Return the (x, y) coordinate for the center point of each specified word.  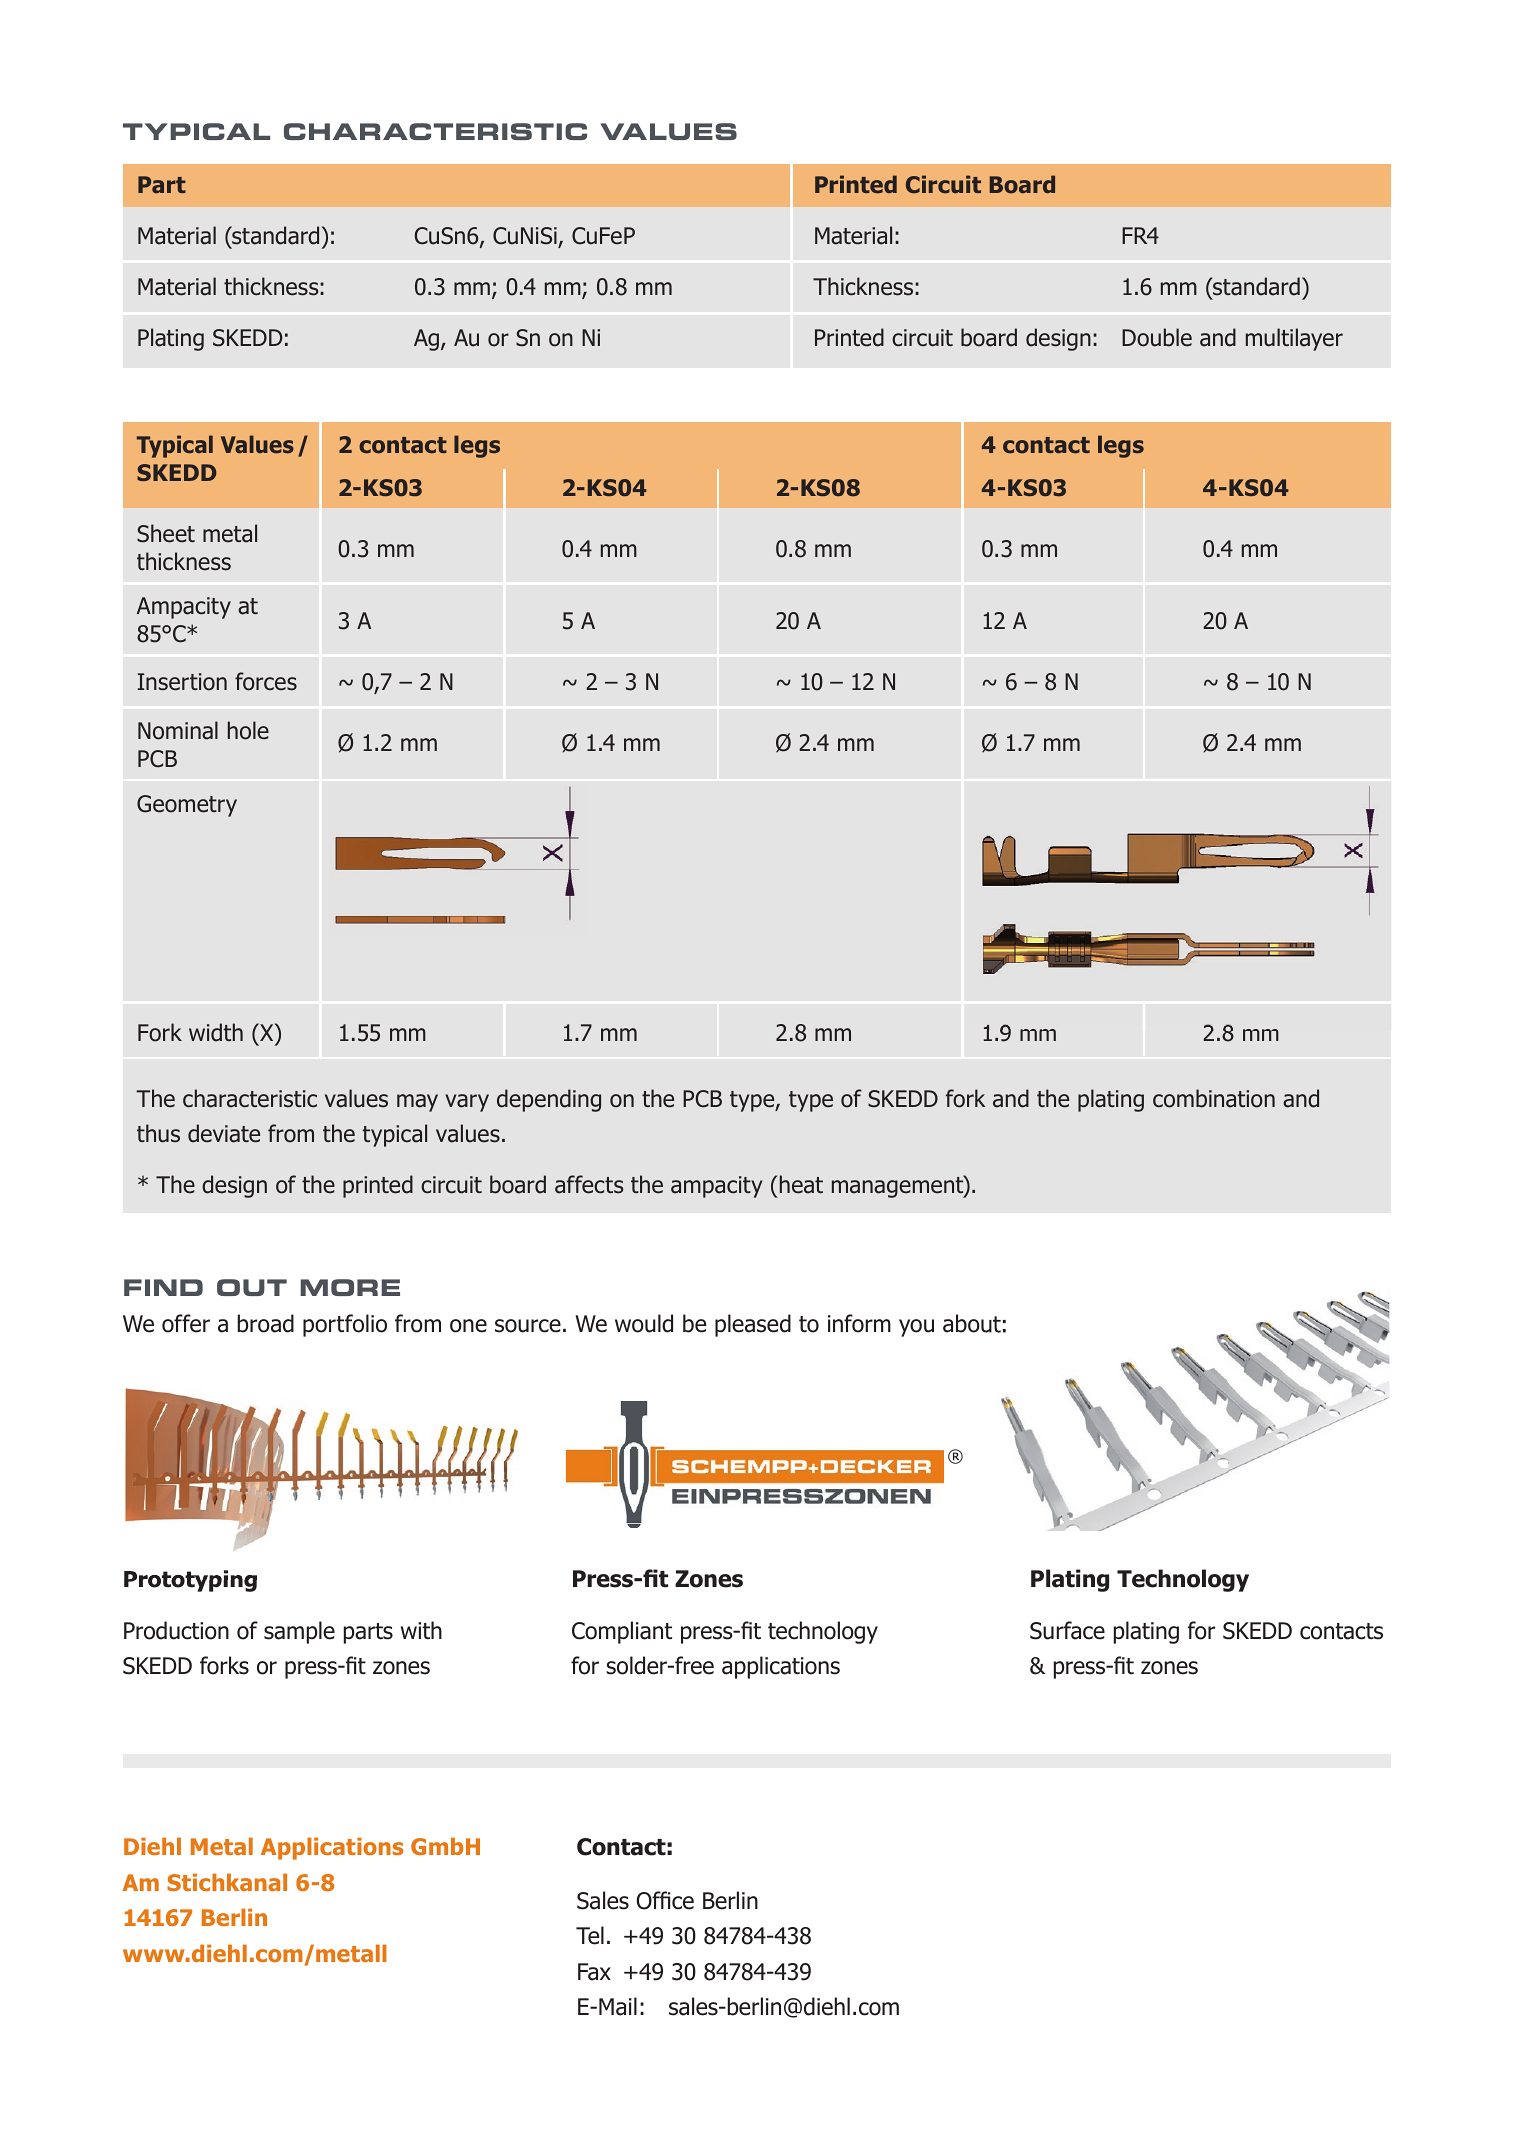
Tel (590, 1935)
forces (266, 681)
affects (589, 1184)
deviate (224, 1133)
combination (1214, 1098)
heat (801, 1184)
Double (1157, 337)
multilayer (1294, 339)
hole (248, 730)
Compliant (622, 1632)
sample (299, 1632)
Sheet (166, 533)
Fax (594, 1972)
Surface (1067, 1630)
